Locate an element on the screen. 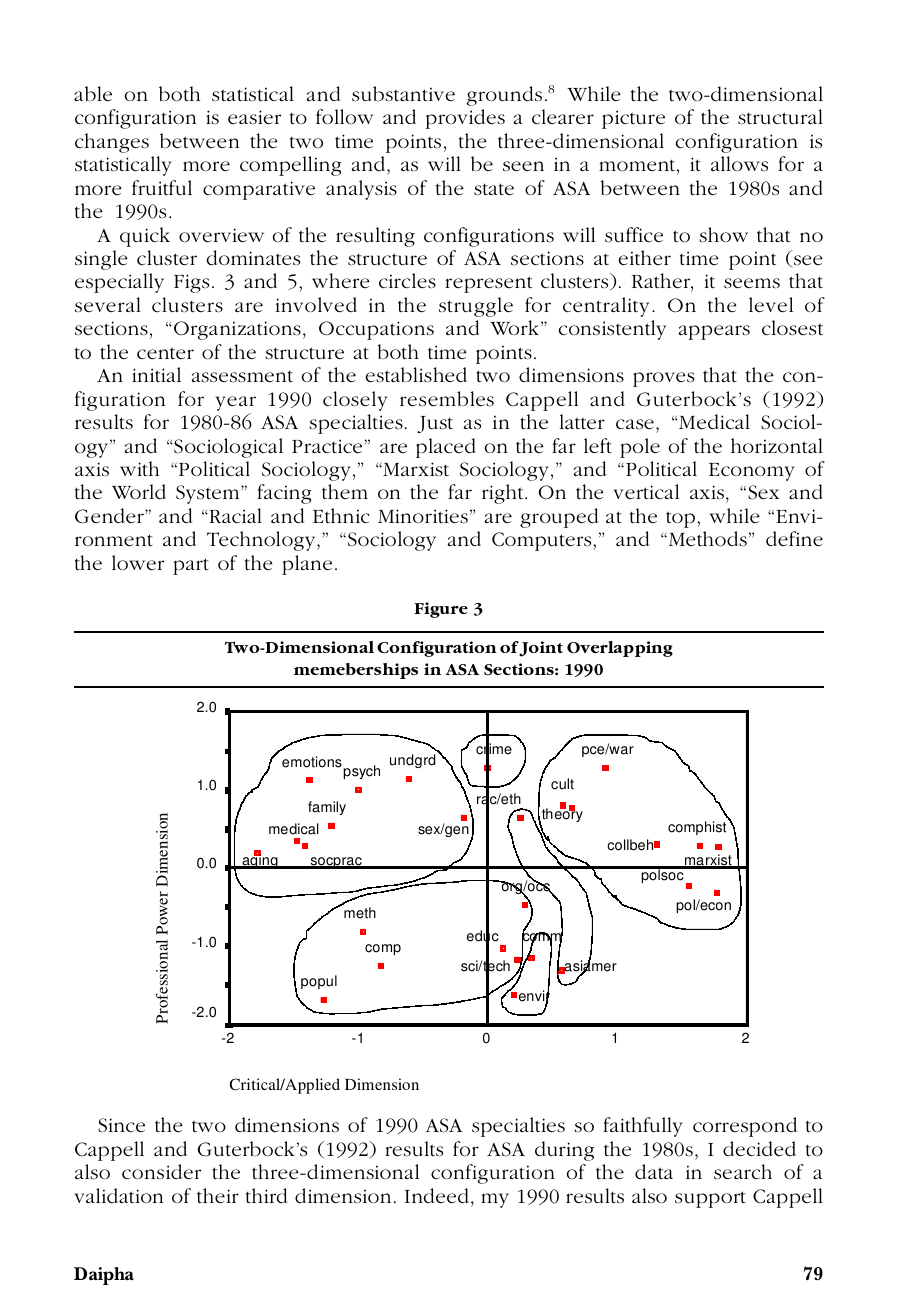  changes is located at coordinates (112, 143).
